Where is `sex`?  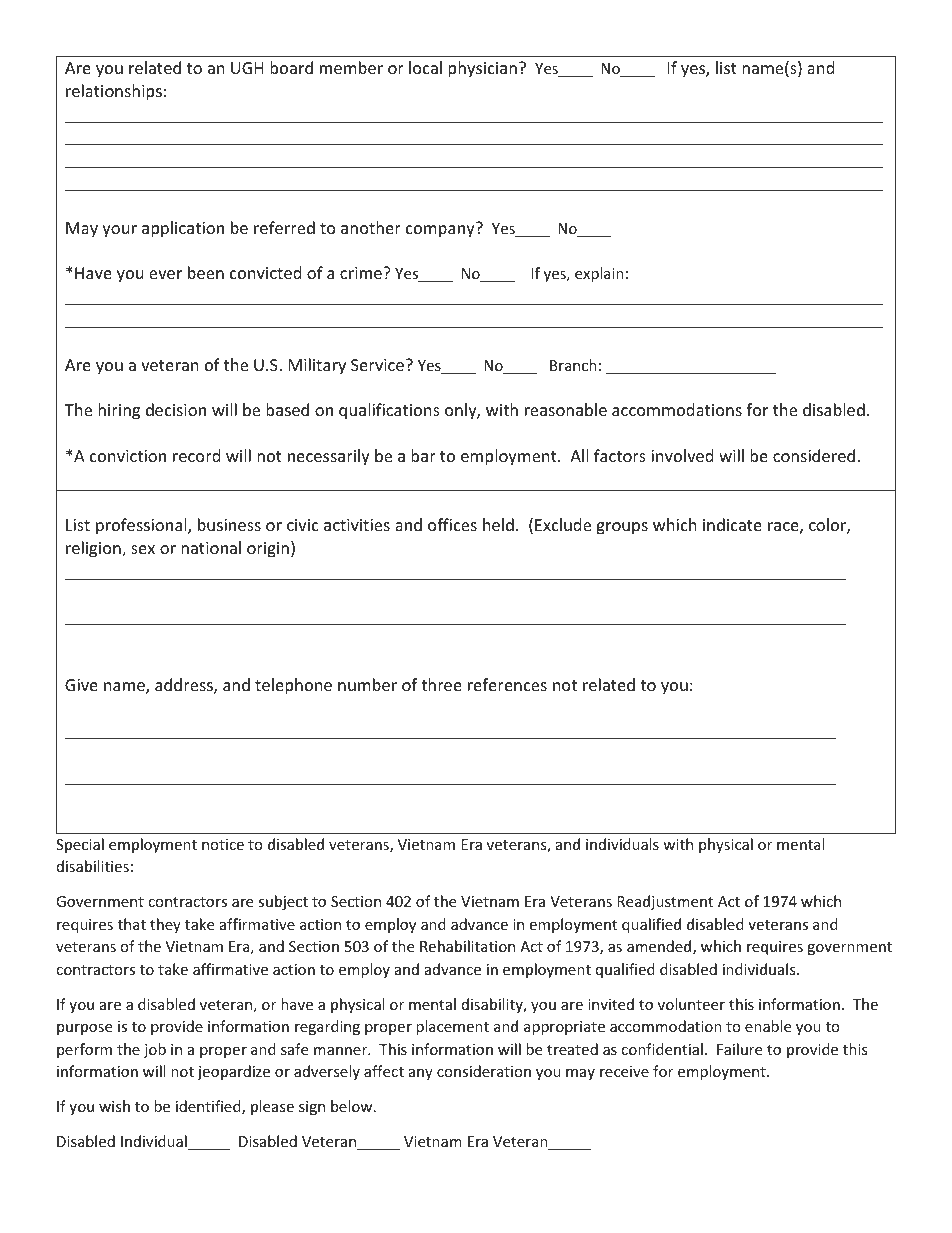 sex is located at coordinates (143, 549).
